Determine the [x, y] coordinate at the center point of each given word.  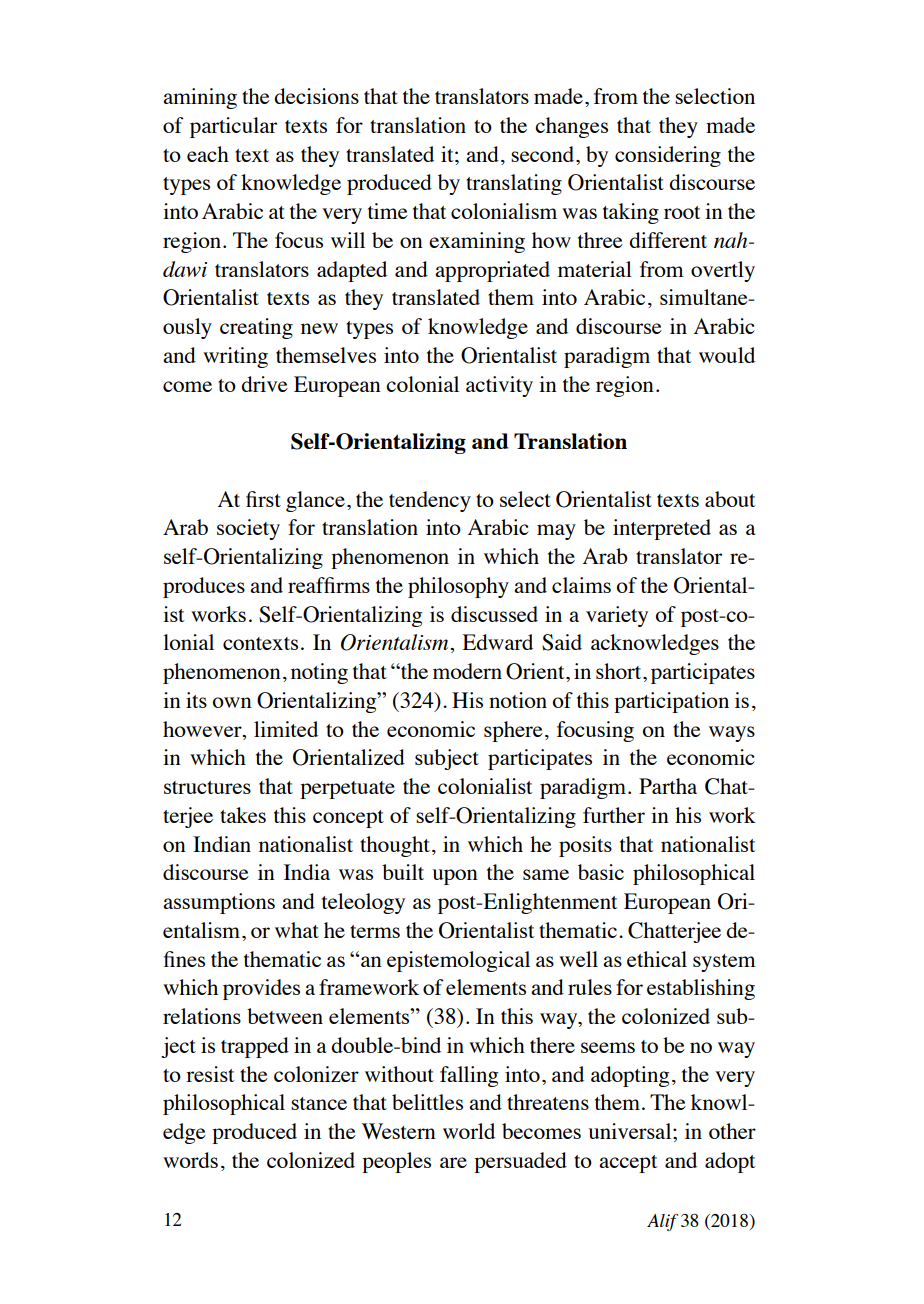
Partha [668, 786]
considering [668, 156]
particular [233, 127]
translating [514, 184]
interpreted [662, 529]
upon [455, 877]
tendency [430, 501]
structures [207, 787]
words [190, 1160]
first [263, 499]
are [453, 1162]
